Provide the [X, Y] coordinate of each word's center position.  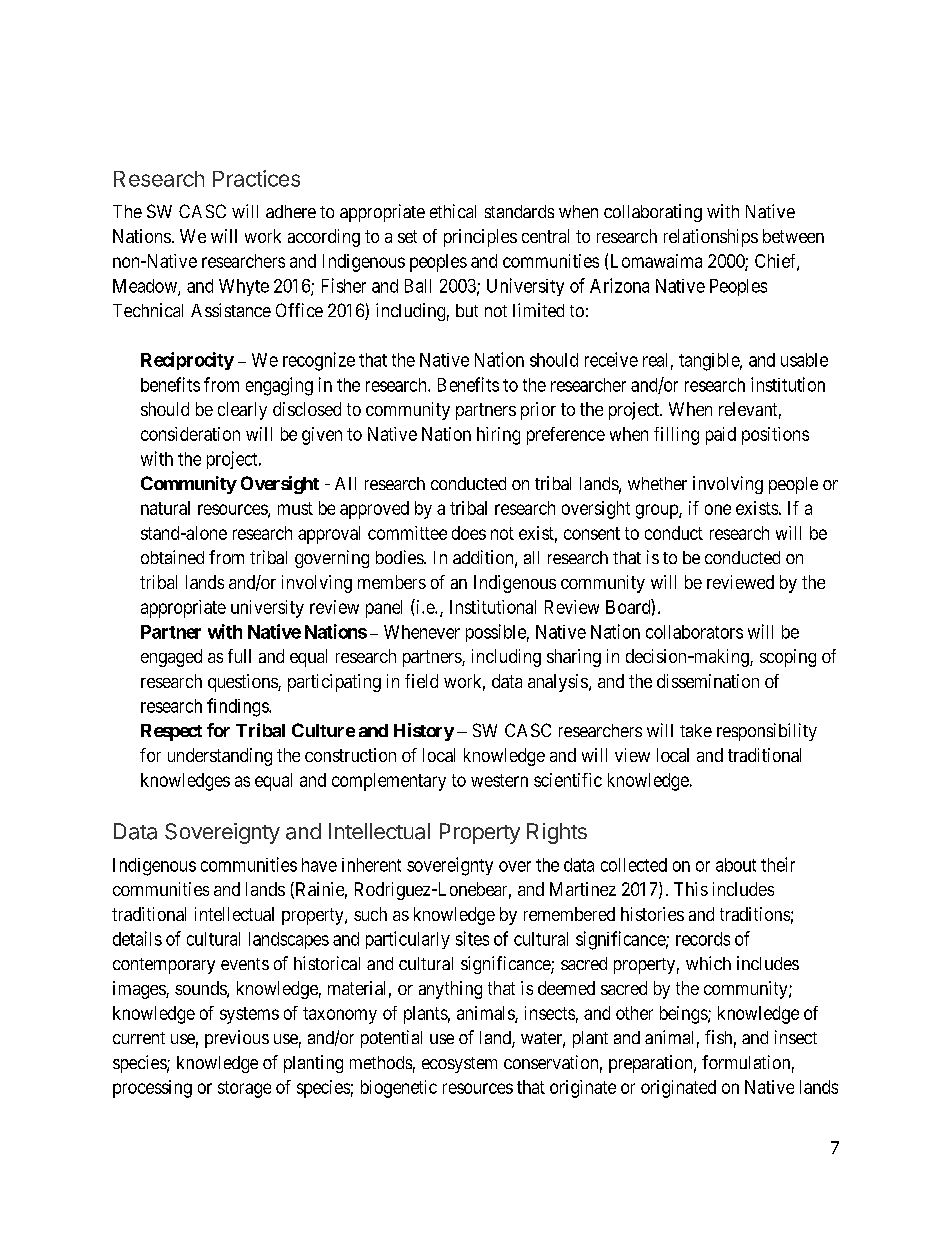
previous [237, 1039]
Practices [256, 178]
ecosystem [459, 1065]
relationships [711, 238]
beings [684, 1015]
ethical [453, 211]
